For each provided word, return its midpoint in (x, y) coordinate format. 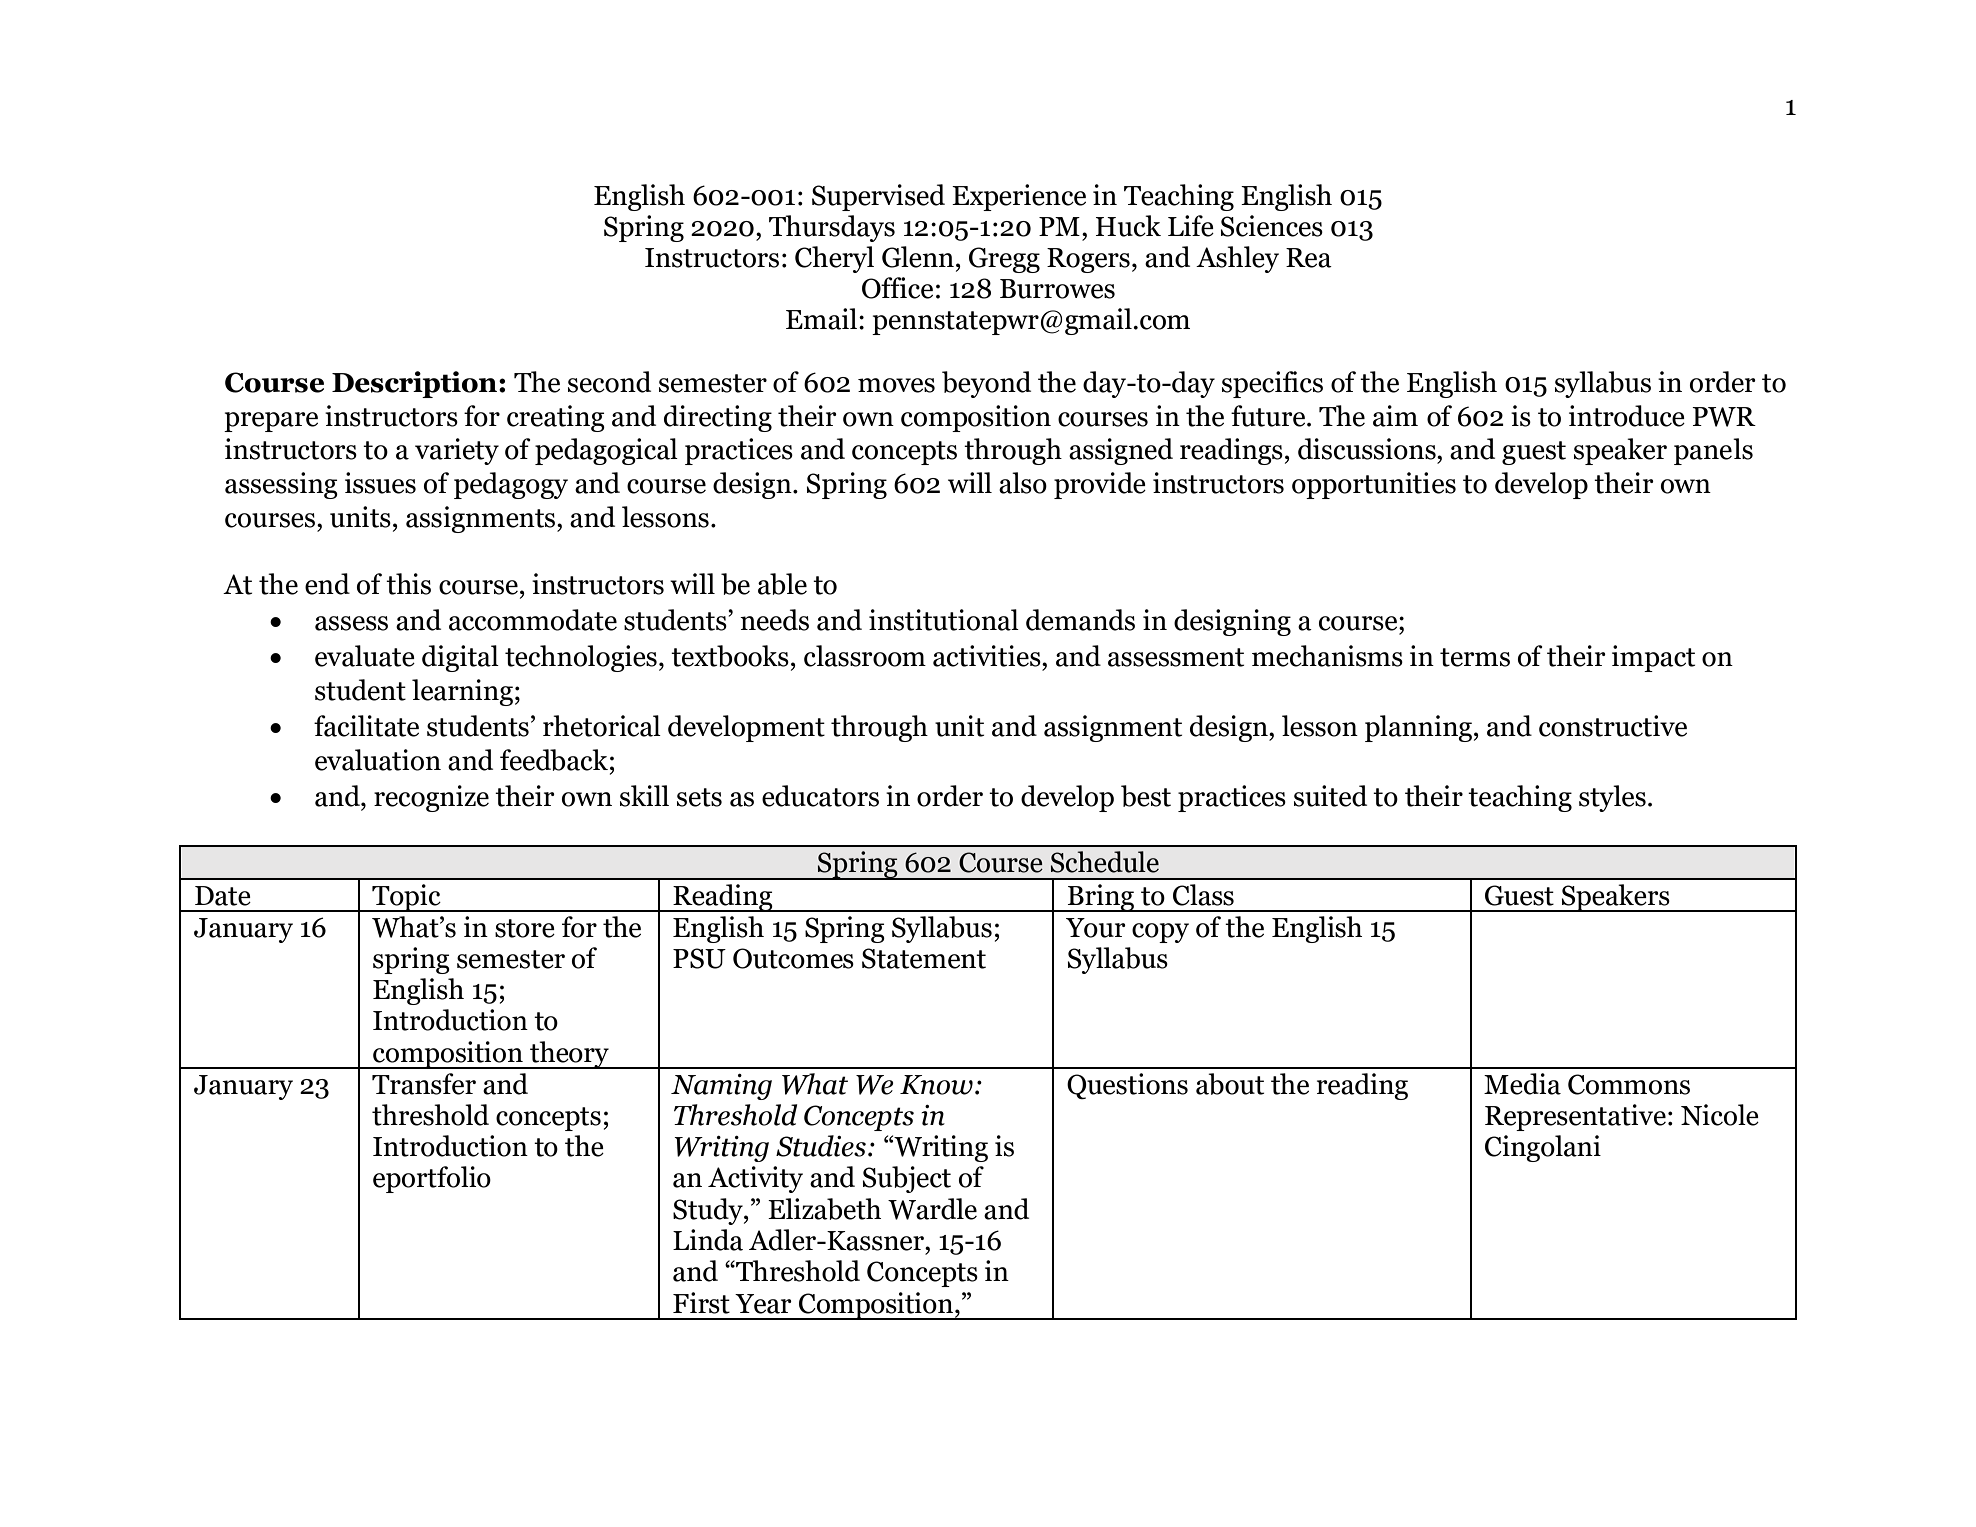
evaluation (378, 760)
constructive (1613, 726)
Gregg (1004, 260)
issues (380, 483)
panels (1713, 451)
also (1023, 483)
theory (569, 1055)
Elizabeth (824, 1209)
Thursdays (832, 228)
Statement (924, 958)
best (1146, 796)
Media (1522, 1084)
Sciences (1272, 226)
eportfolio (432, 1179)
